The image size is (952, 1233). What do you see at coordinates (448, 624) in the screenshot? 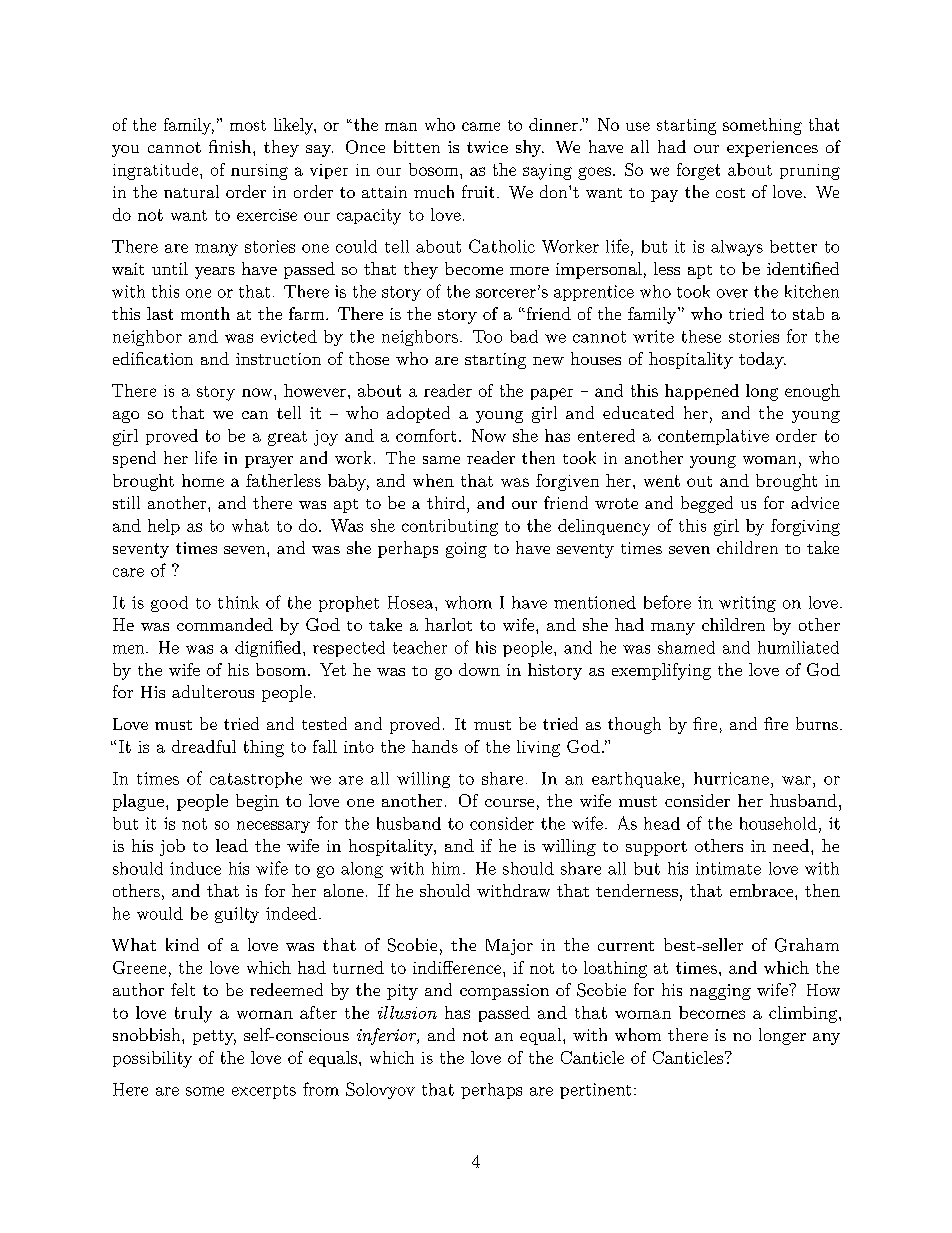
I see `harlot` at bounding box center [448, 624].
